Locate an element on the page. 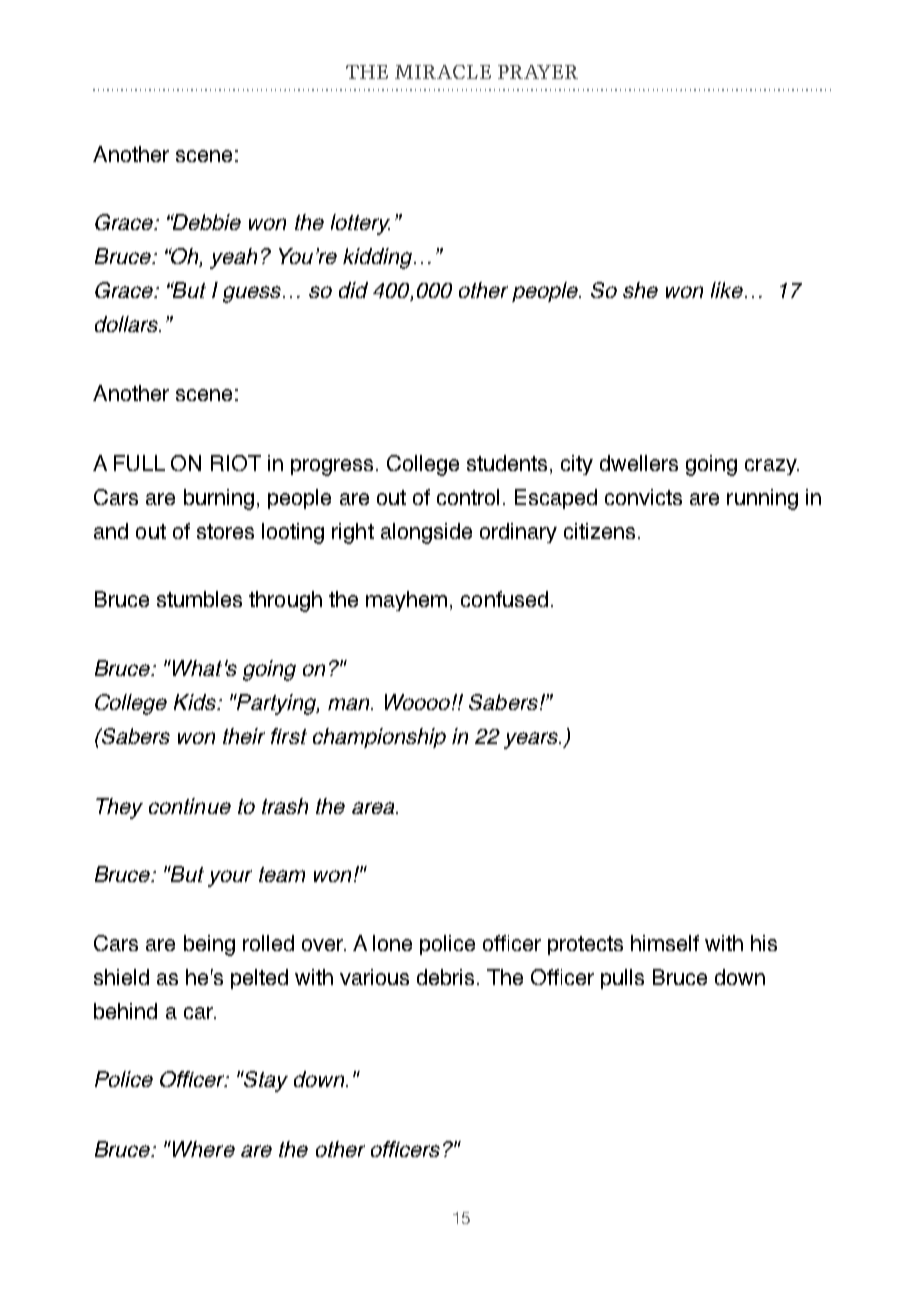 The image size is (924, 1308). citizens is located at coordinates (599, 531).
